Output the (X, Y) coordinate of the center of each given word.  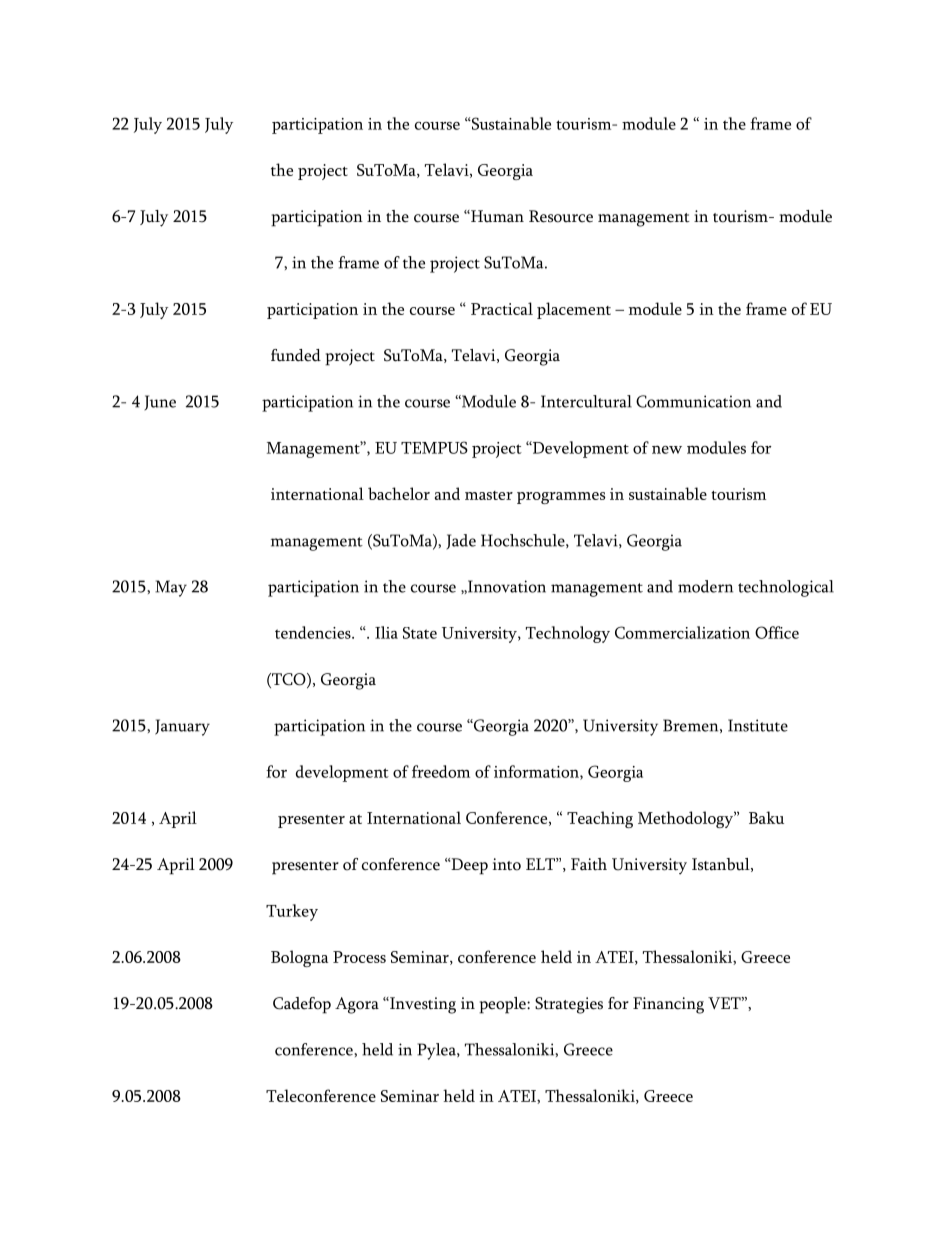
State (420, 633)
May (171, 588)
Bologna (299, 958)
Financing (668, 1005)
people (503, 1005)
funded (296, 355)
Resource (561, 216)
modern (705, 586)
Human (496, 216)
